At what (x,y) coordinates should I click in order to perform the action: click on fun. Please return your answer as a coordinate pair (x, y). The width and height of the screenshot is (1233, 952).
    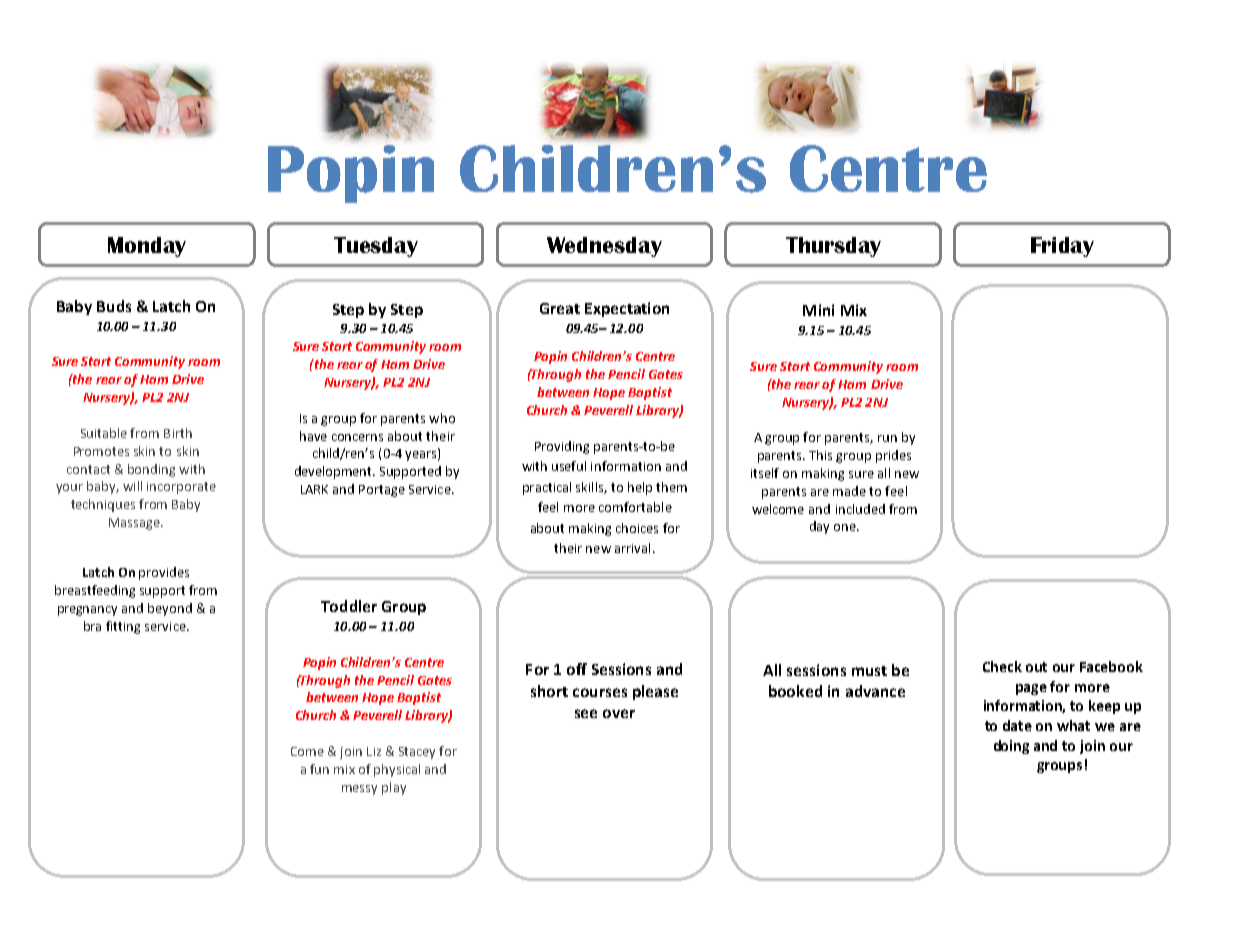
    Looking at the image, I should click on (319, 769).
